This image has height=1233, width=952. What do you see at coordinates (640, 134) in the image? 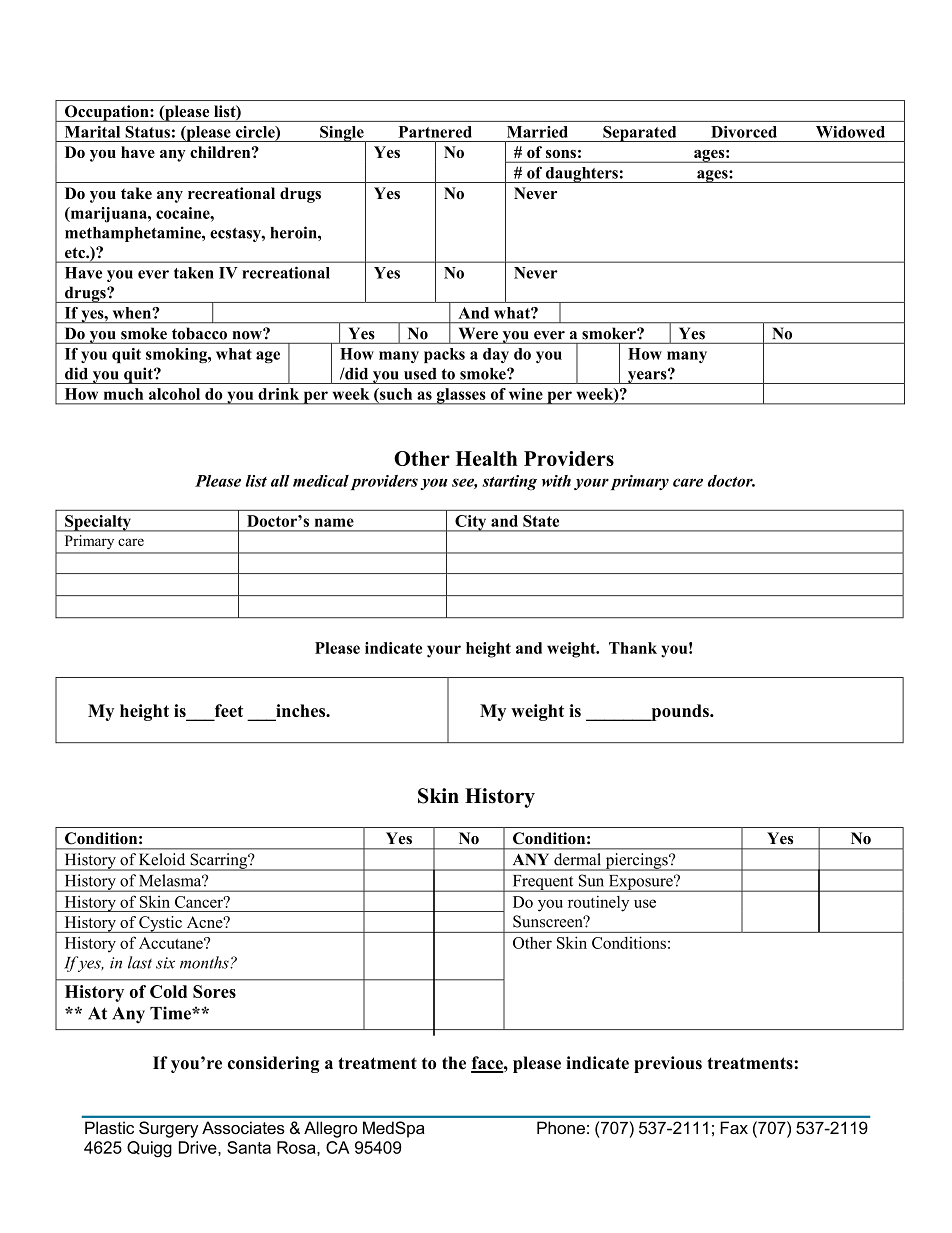
I see `Separated` at bounding box center [640, 134].
